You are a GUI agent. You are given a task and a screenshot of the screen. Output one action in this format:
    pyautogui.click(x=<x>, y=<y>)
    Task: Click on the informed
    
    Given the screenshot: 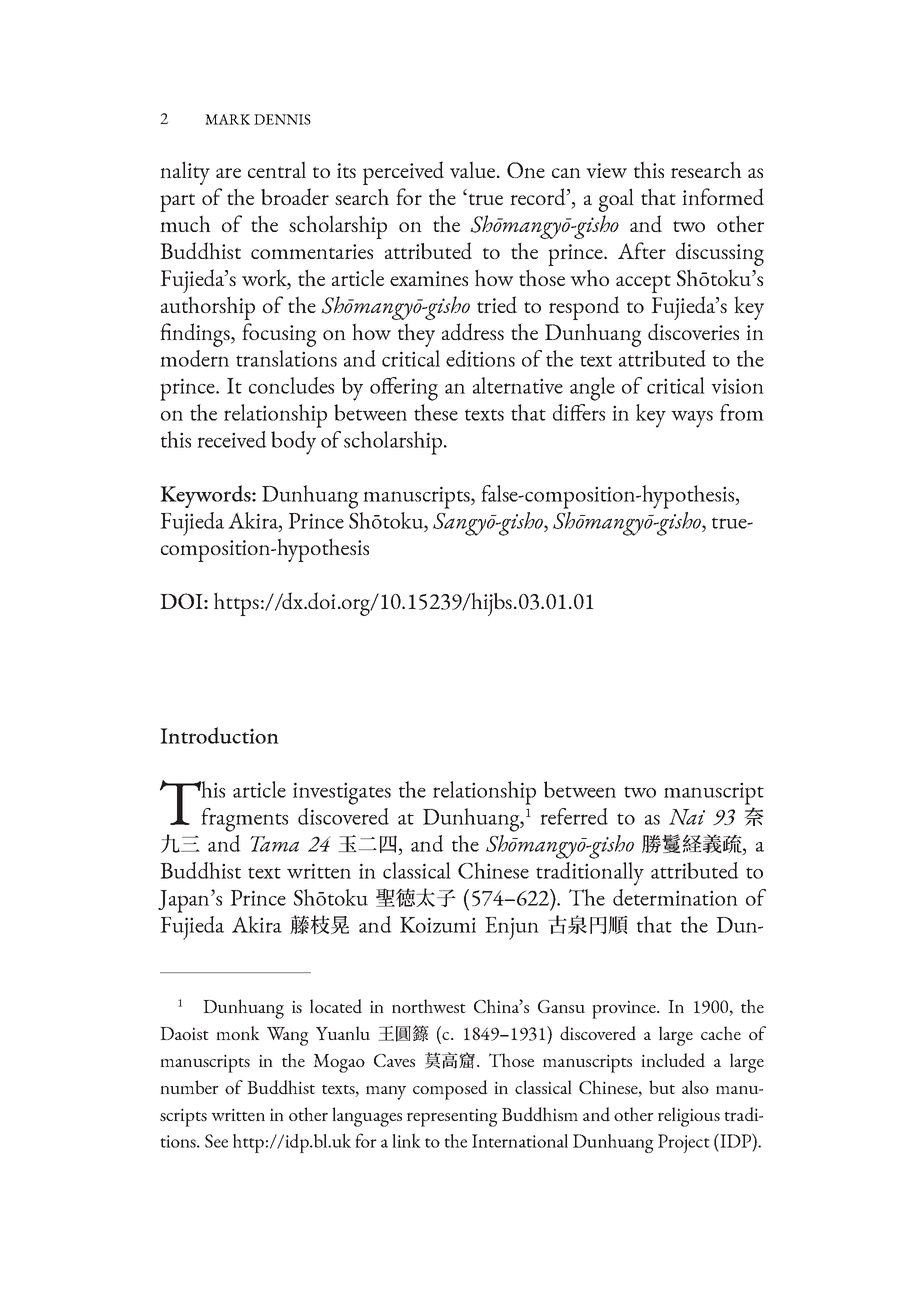 What is the action you would take?
    pyautogui.click(x=723, y=196)
